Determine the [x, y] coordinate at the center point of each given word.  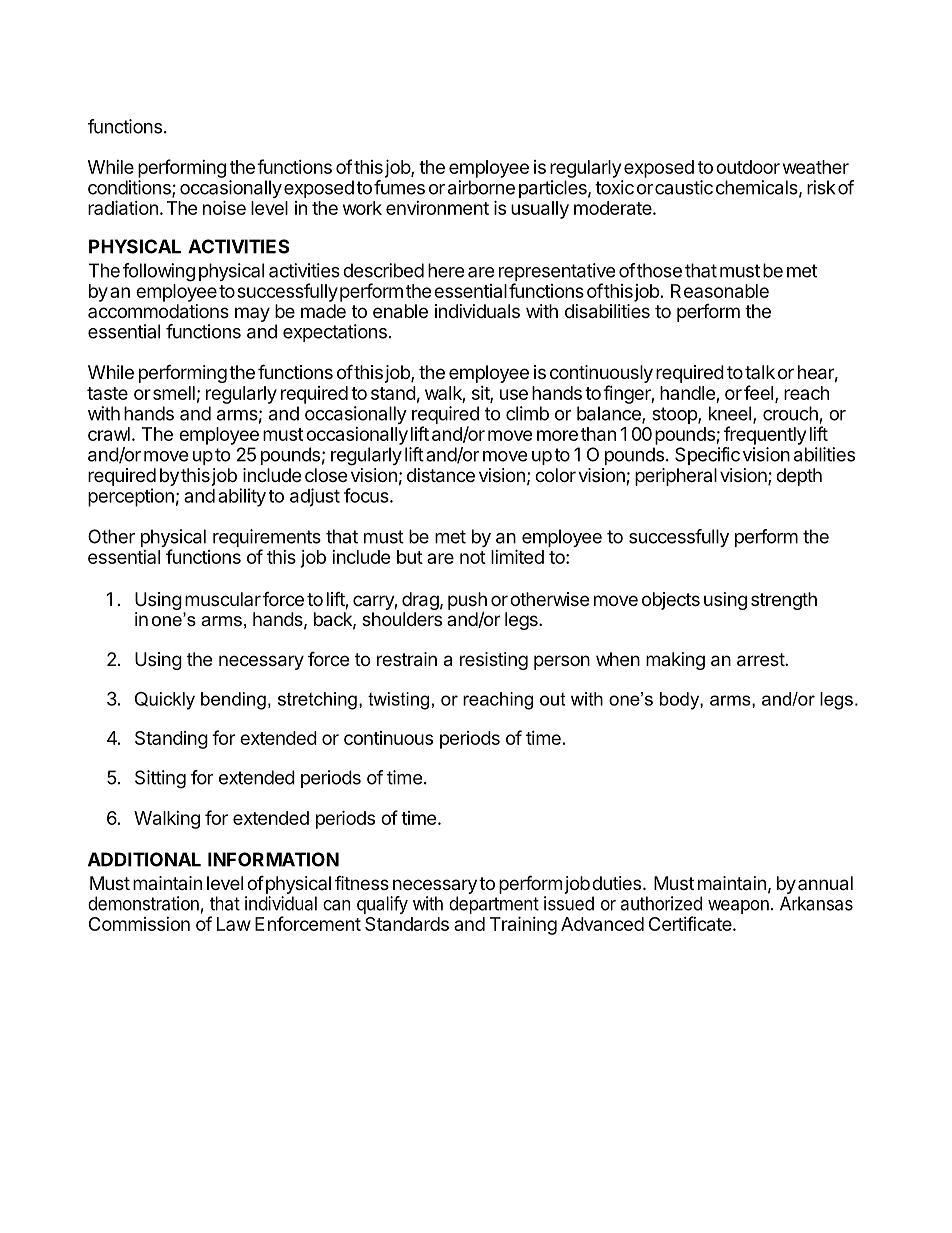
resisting [494, 661]
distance [441, 475]
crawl [109, 434]
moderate [614, 208]
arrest [761, 660]
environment [437, 208]
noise [224, 207]
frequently [765, 435]
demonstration [143, 903]
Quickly [165, 701]
